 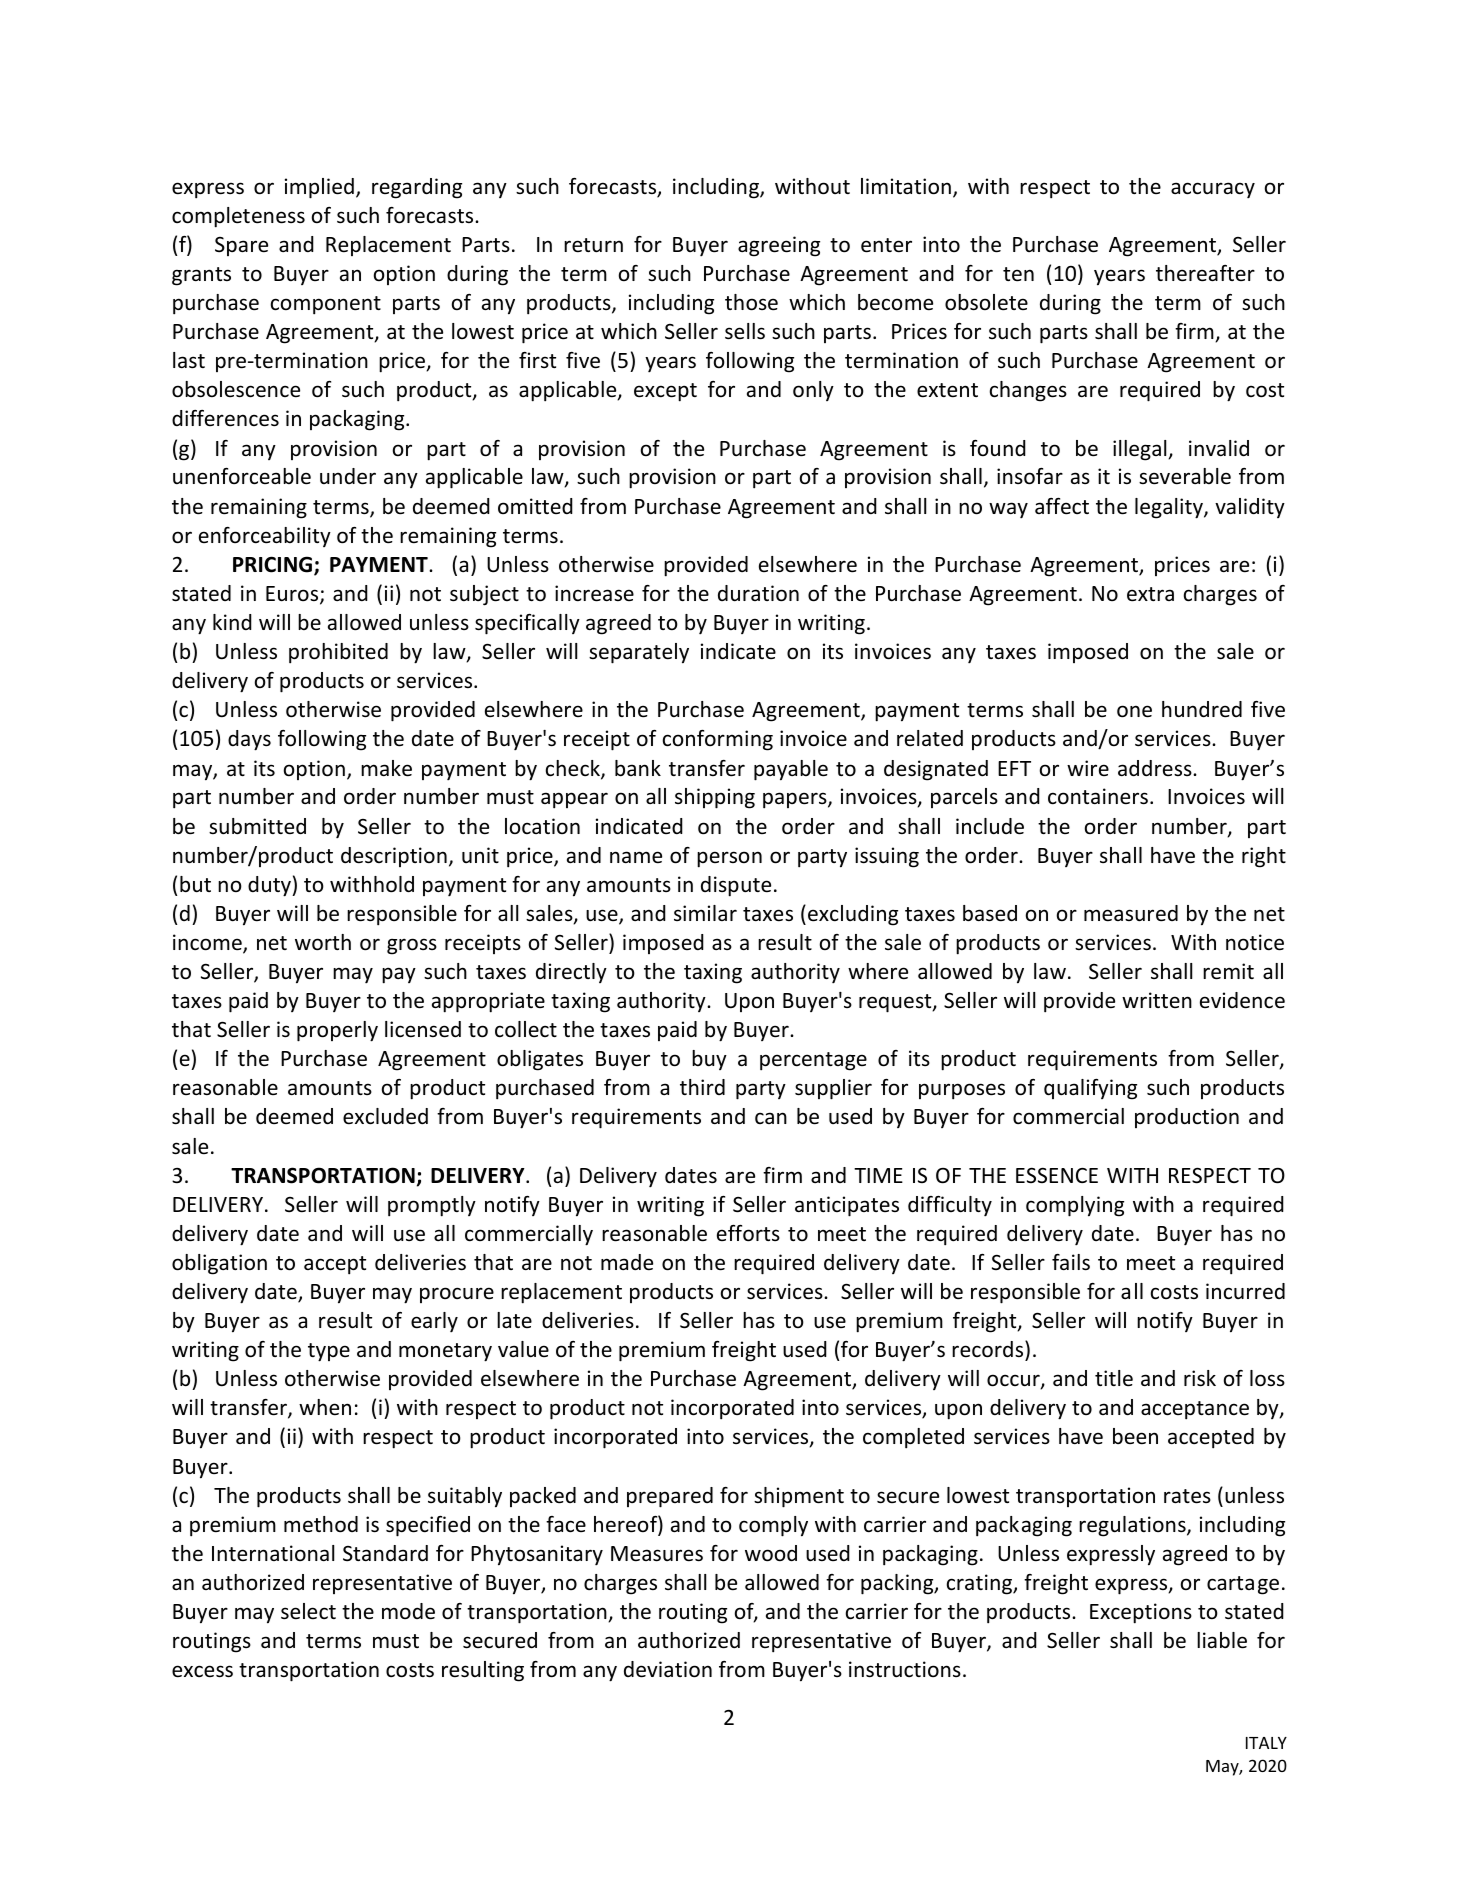 What do you see at coordinates (1205, 273) in the document?
I see `thereafter` at bounding box center [1205, 273].
